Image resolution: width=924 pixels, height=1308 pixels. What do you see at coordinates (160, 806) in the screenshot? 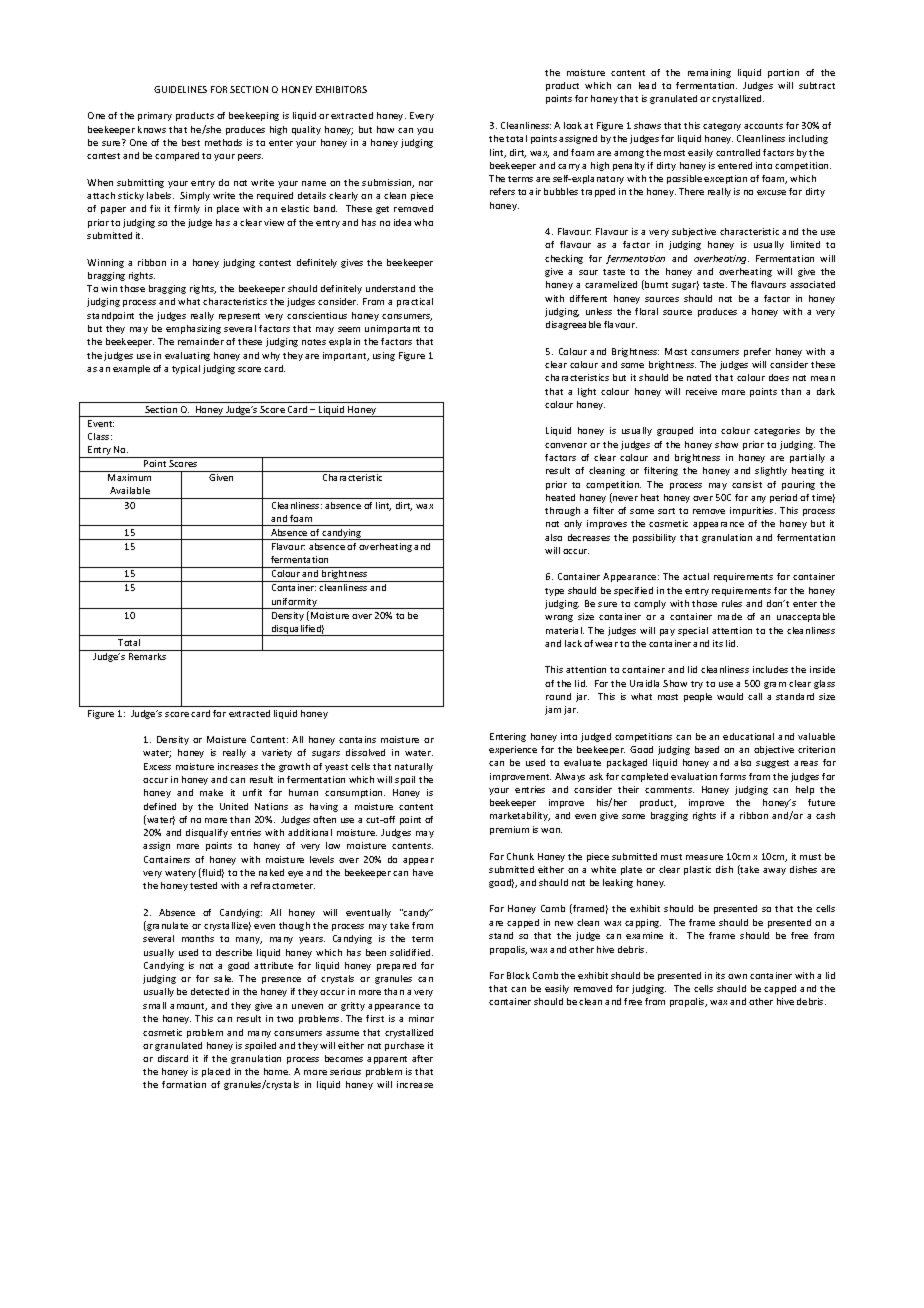
I see `defined` at bounding box center [160, 806].
